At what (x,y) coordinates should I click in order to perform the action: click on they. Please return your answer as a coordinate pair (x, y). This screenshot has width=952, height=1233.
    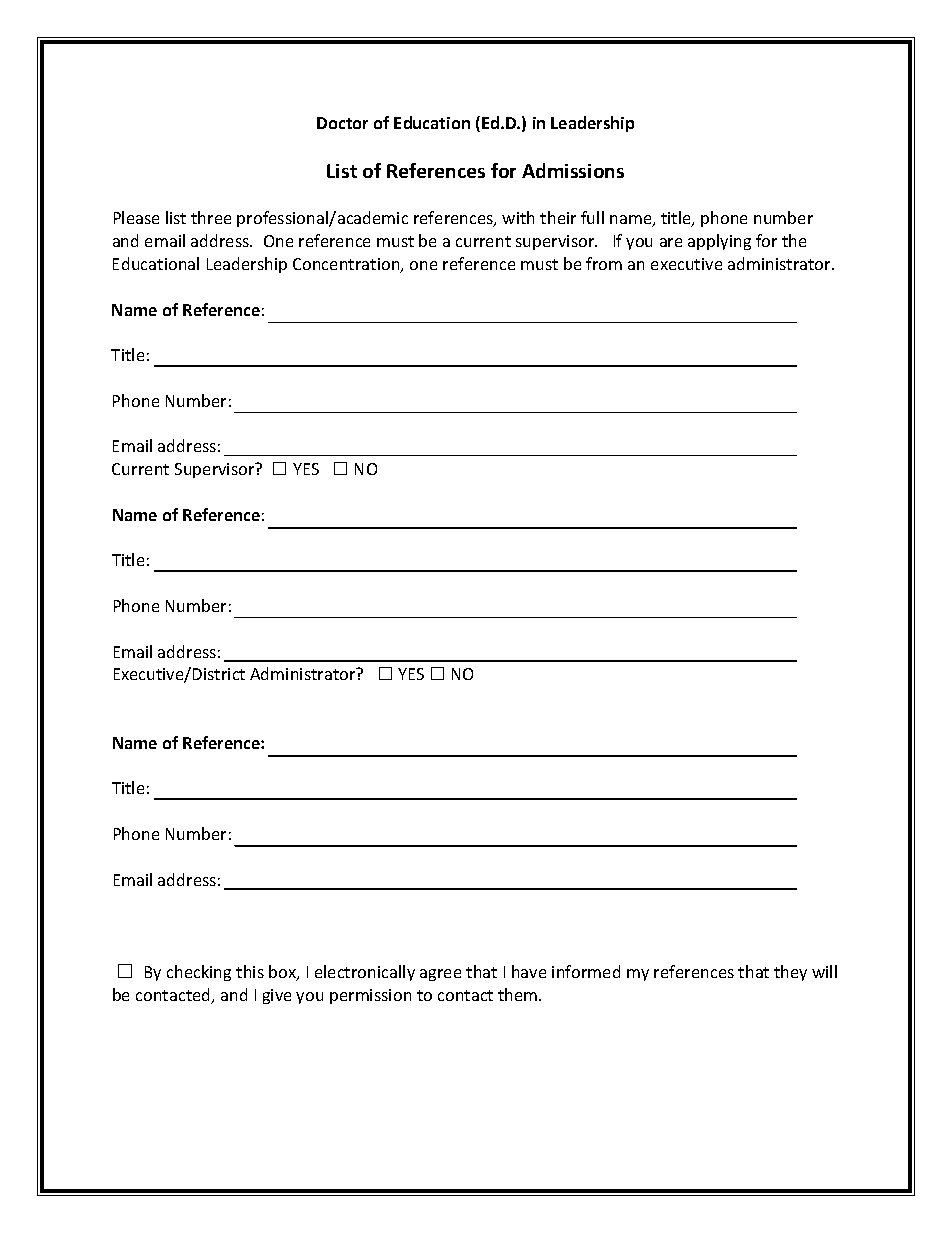
    Looking at the image, I should click on (790, 973).
